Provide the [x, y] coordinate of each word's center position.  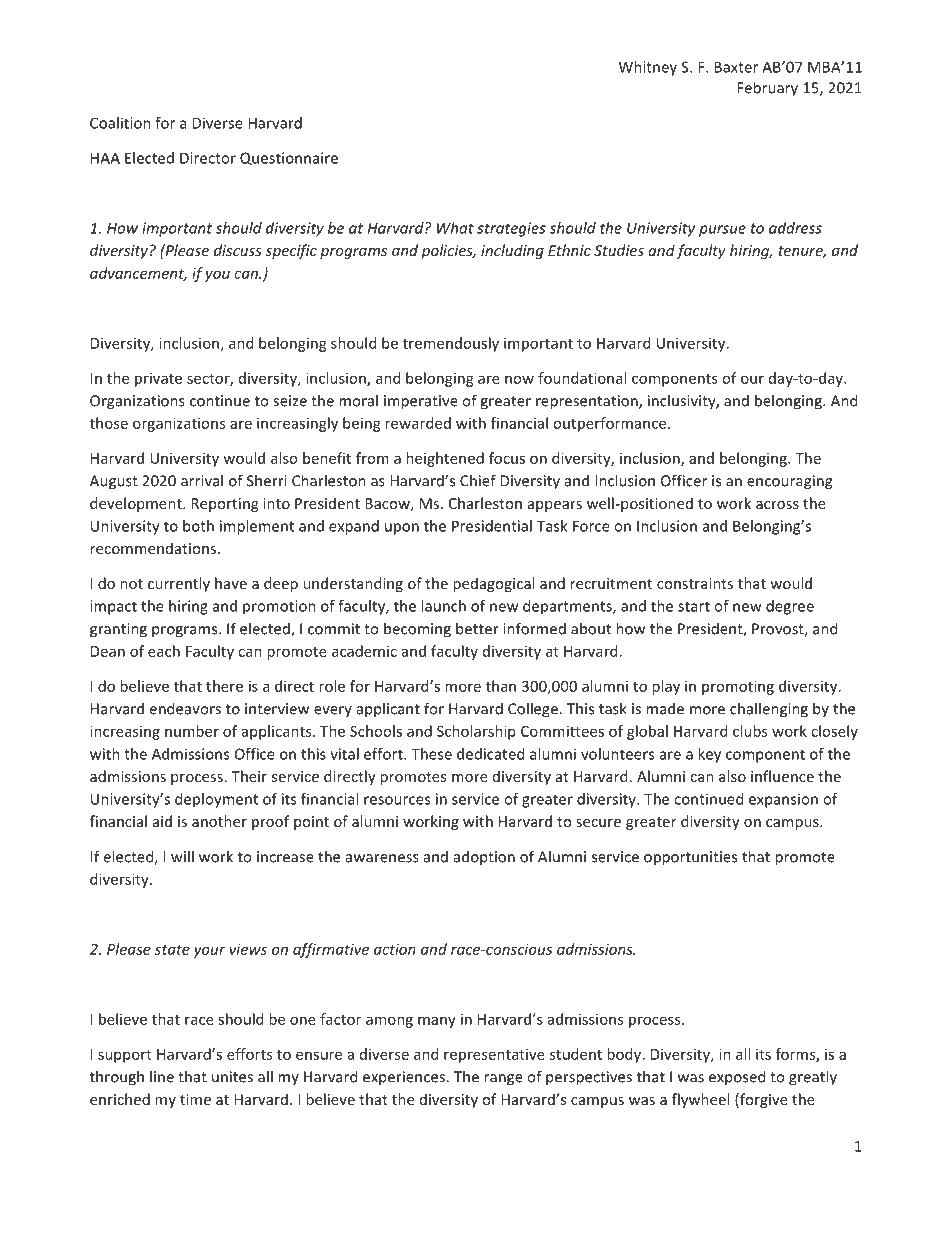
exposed [737, 1078]
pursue [722, 231]
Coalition [120, 123]
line [162, 1076]
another [219, 821]
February [767, 89]
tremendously [451, 344]
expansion [783, 800]
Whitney [648, 68]
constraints [695, 583]
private [158, 379]
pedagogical [493, 584]
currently [179, 584]
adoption [484, 858]
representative [494, 1056]
